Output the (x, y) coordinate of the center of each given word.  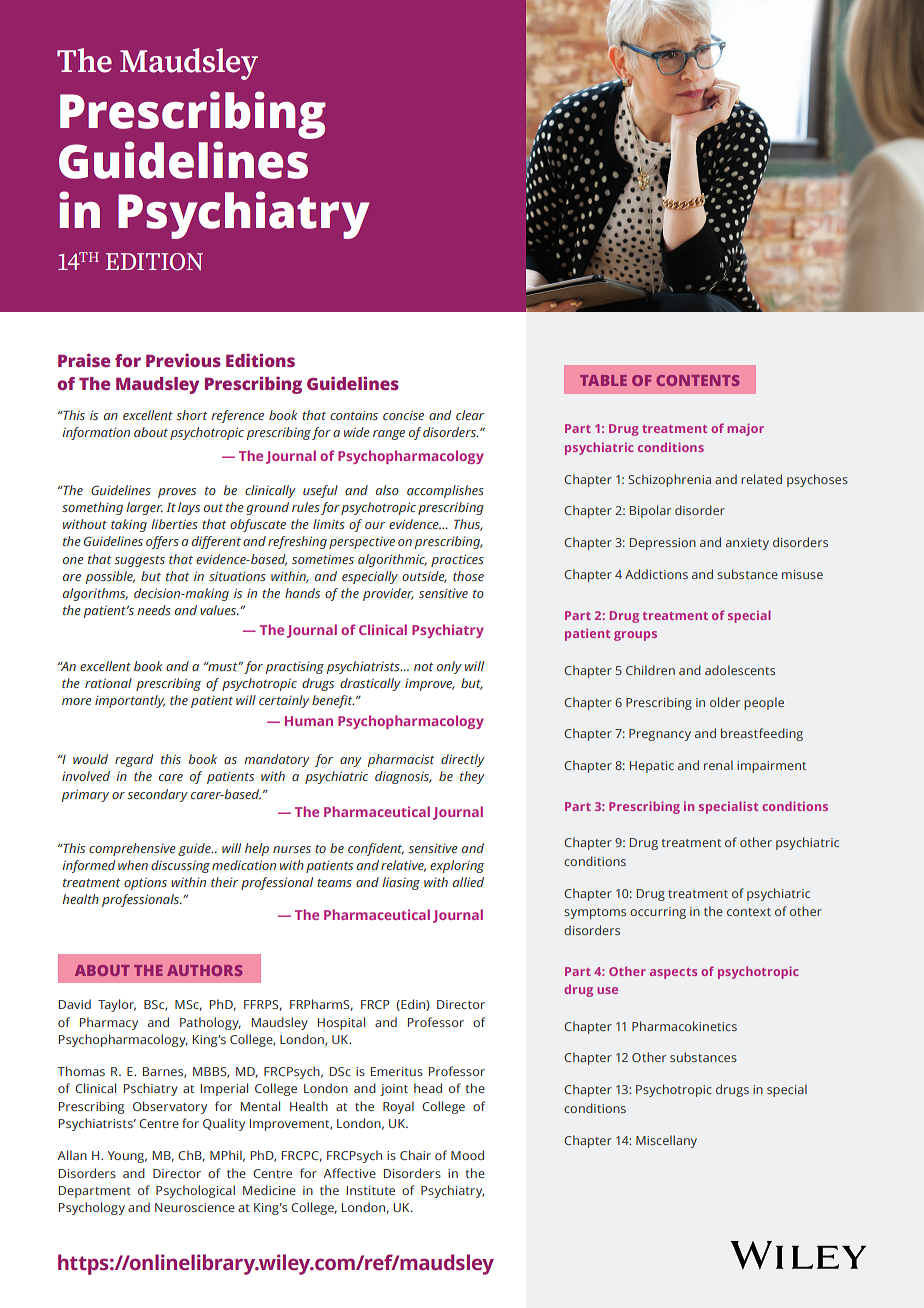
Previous (183, 360)
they (472, 777)
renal (718, 765)
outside (424, 577)
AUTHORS (204, 970)
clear (470, 415)
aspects (673, 973)
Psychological (195, 1191)
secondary (157, 795)
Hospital (341, 1023)
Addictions (656, 574)
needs (154, 610)
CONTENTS (697, 380)
